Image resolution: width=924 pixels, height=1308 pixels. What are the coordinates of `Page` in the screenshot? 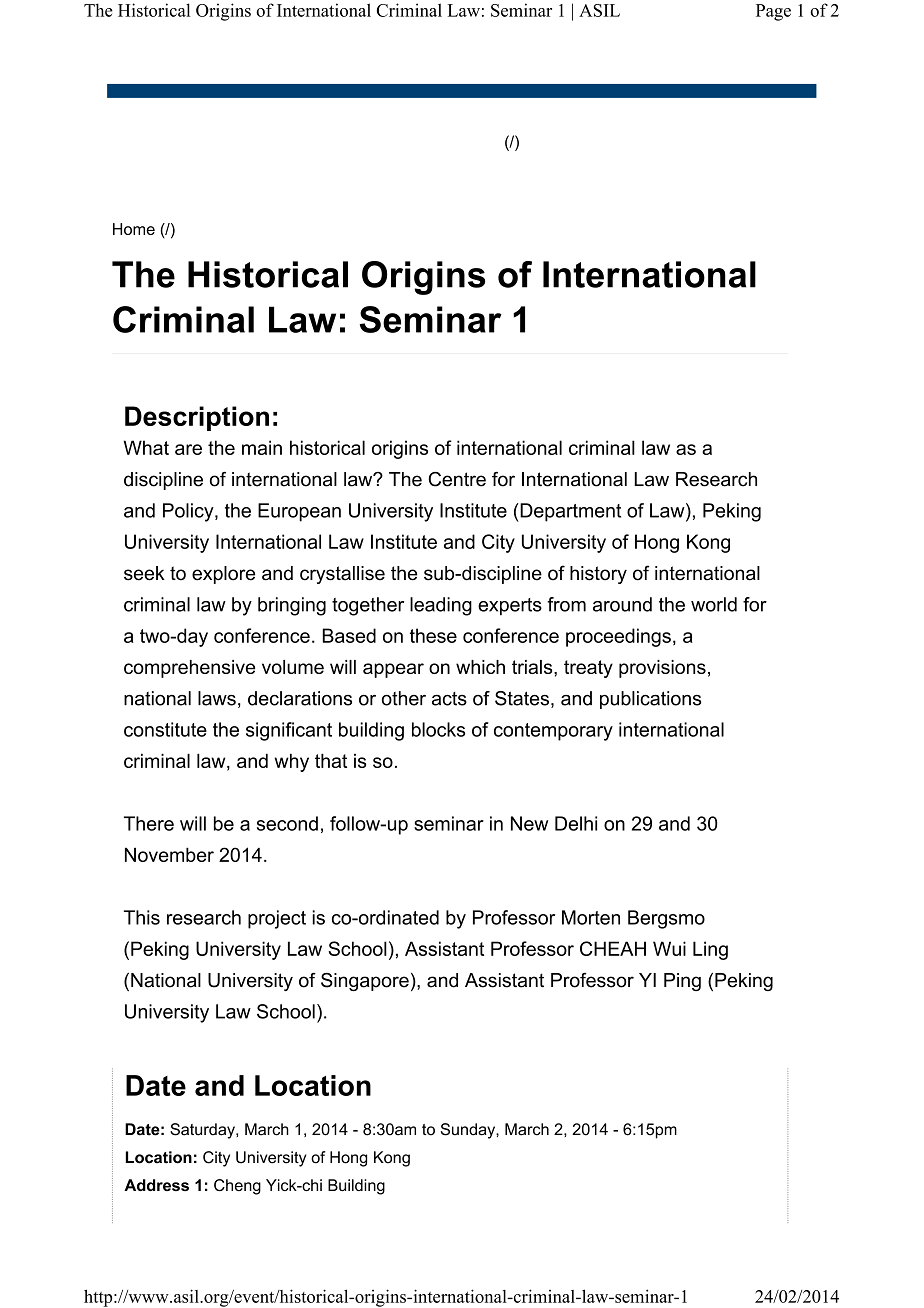 It's located at (773, 12).
